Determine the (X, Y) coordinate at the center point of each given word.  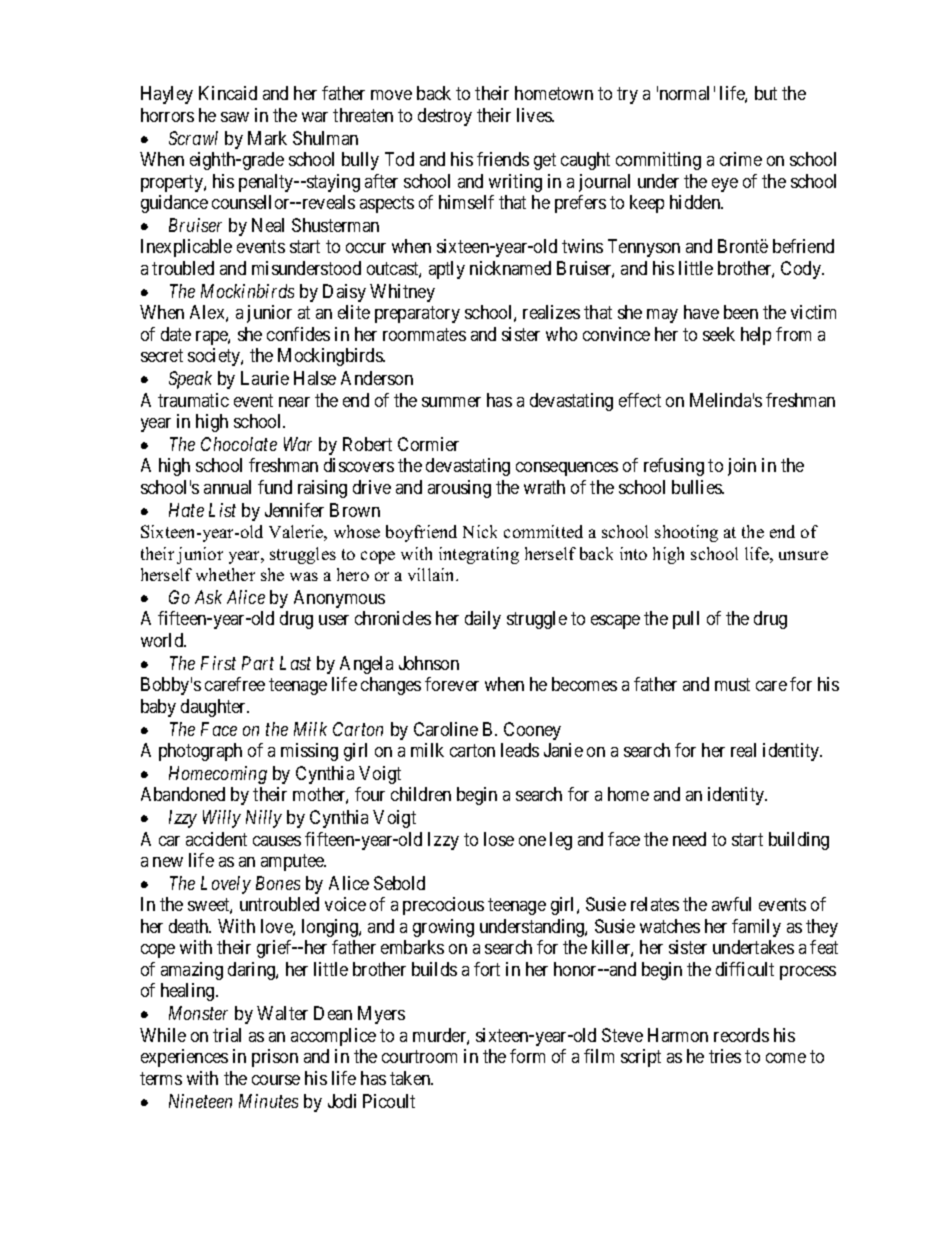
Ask (208, 597)
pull (686, 620)
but (766, 93)
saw (235, 117)
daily (483, 620)
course (276, 1080)
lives (535, 115)
